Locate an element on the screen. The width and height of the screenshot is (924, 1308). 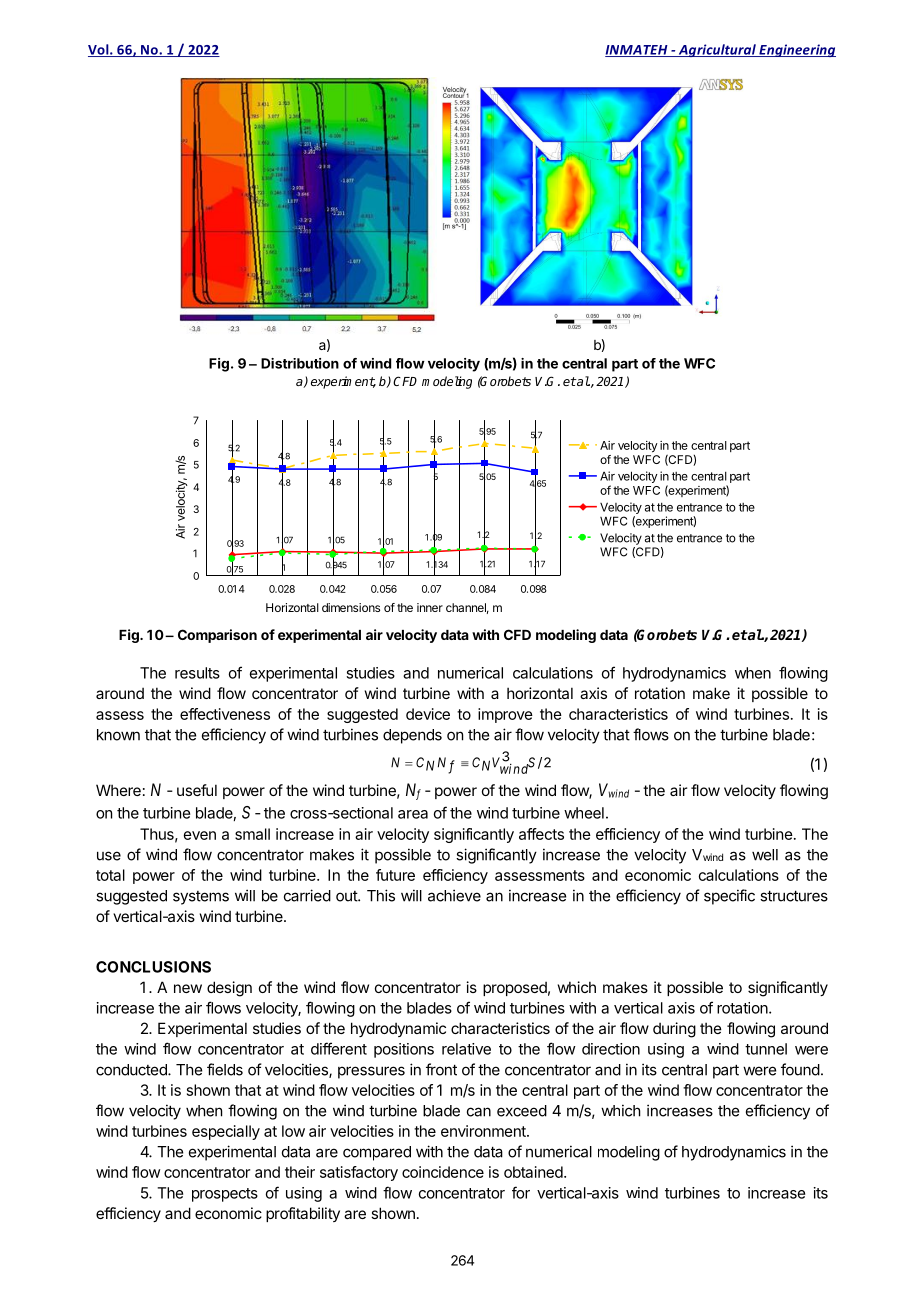
new is located at coordinates (188, 988).
